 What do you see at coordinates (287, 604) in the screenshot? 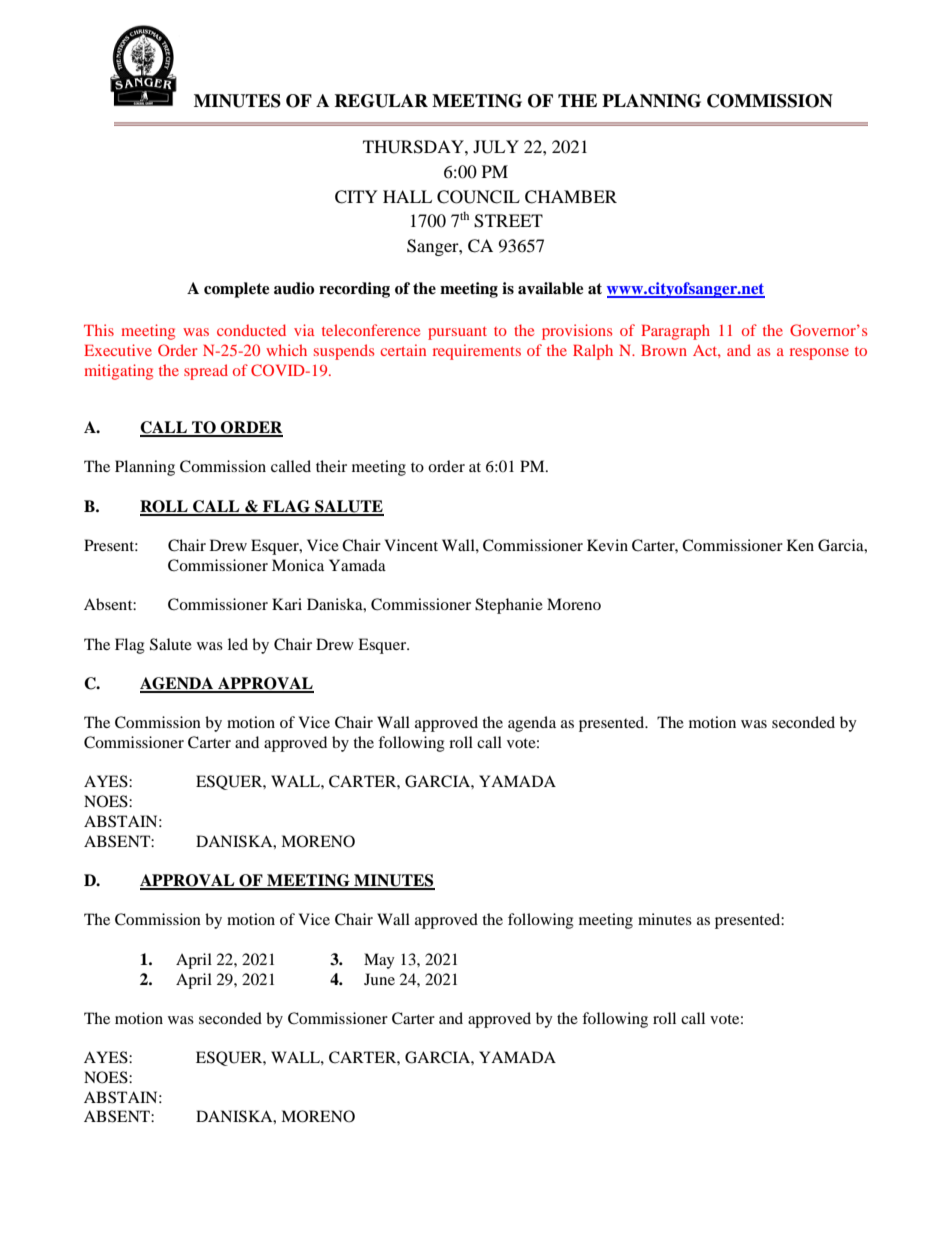
I see `Kari` at bounding box center [287, 604].
